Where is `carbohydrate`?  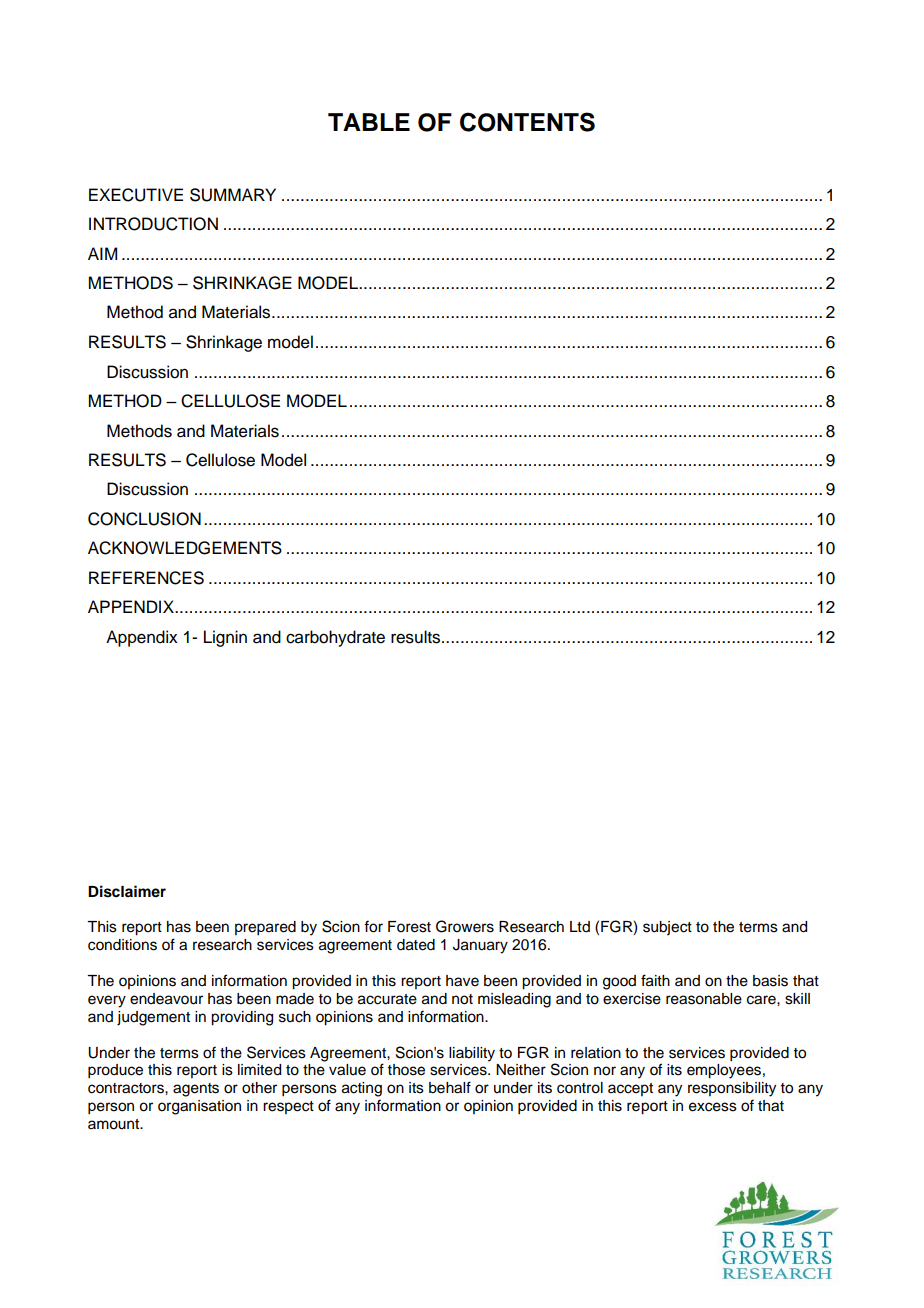
carbohydrate is located at coordinates (335, 638).
